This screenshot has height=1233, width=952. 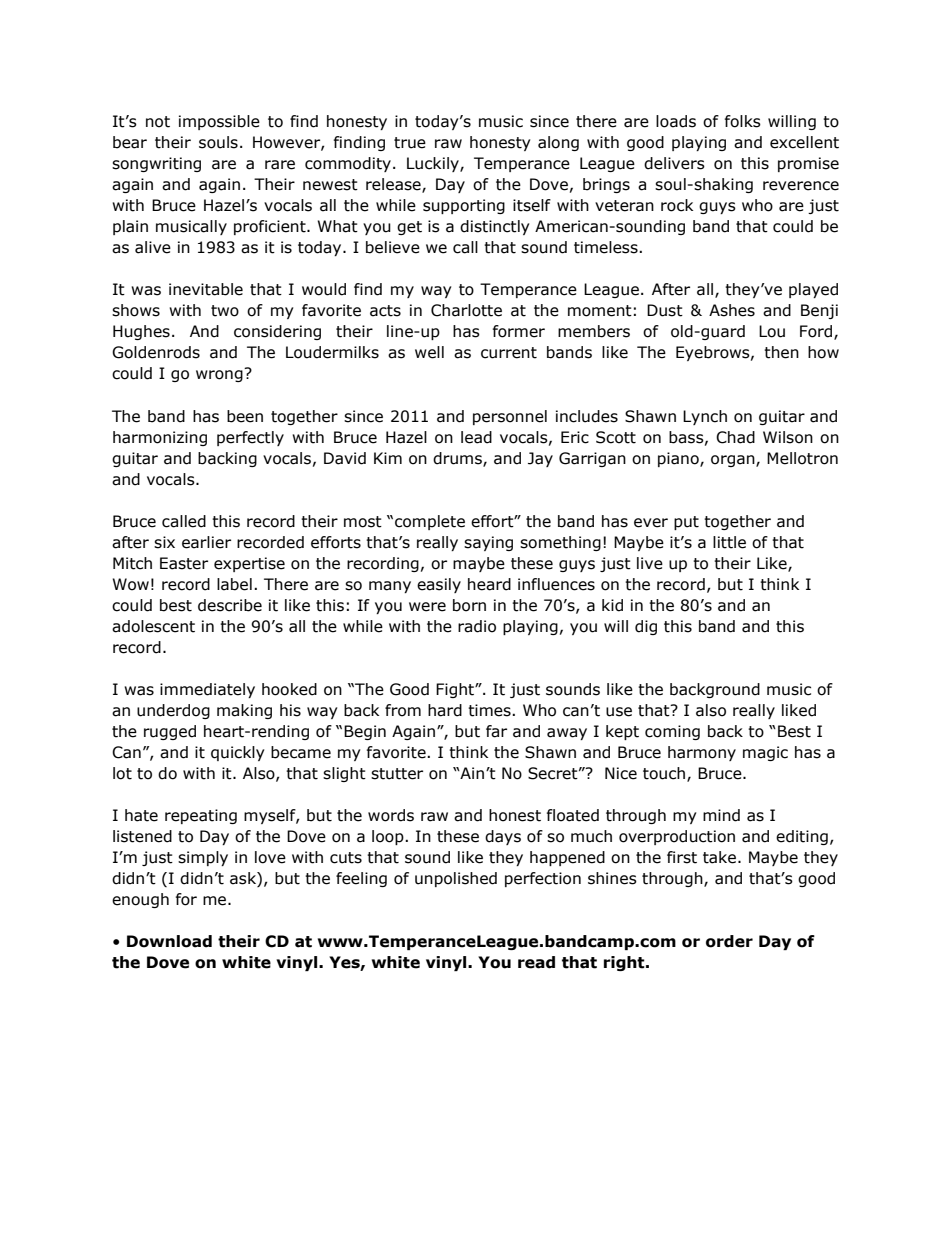 I want to click on folks, so click(x=743, y=121).
